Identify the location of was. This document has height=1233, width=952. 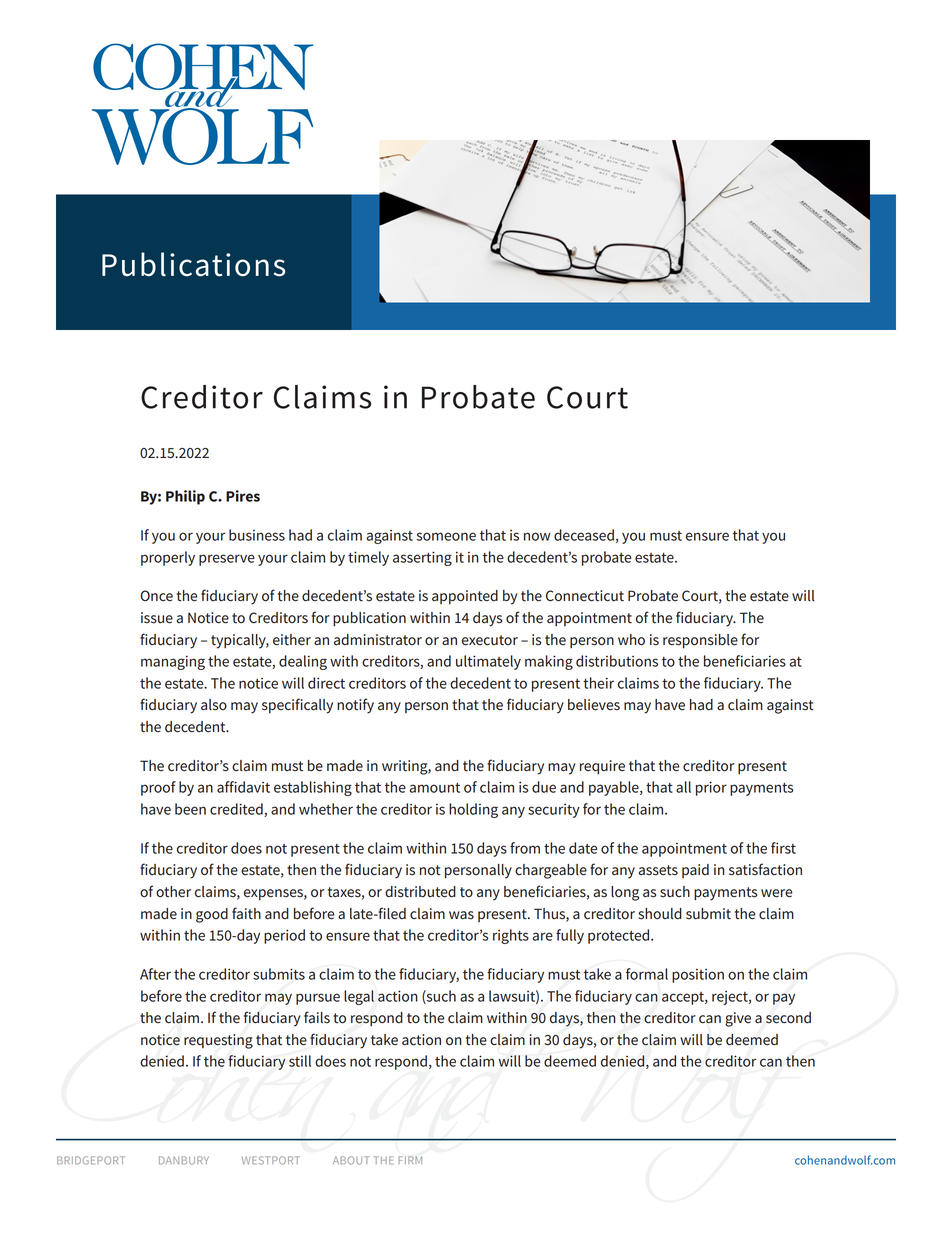
(461, 915).
